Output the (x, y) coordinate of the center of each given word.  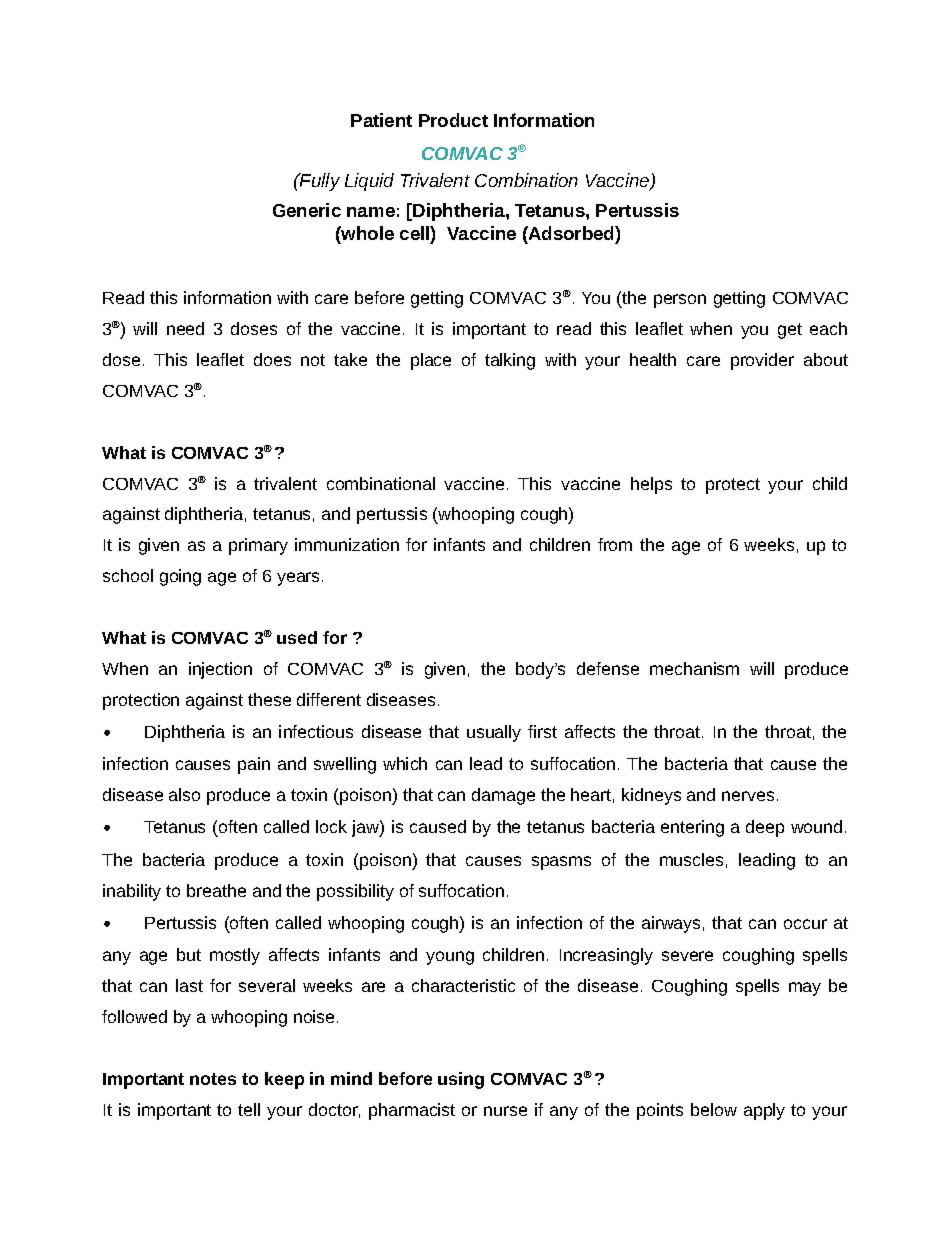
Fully (319, 182)
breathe (216, 890)
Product (453, 120)
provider (762, 361)
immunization (347, 544)
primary (258, 546)
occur (805, 924)
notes (213, 1079)
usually (494, 733)
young (450, 958)
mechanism (694, 668)
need (185, 328)
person (680, 301)
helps (651, 485)
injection (220, 670)
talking (510, 361)
